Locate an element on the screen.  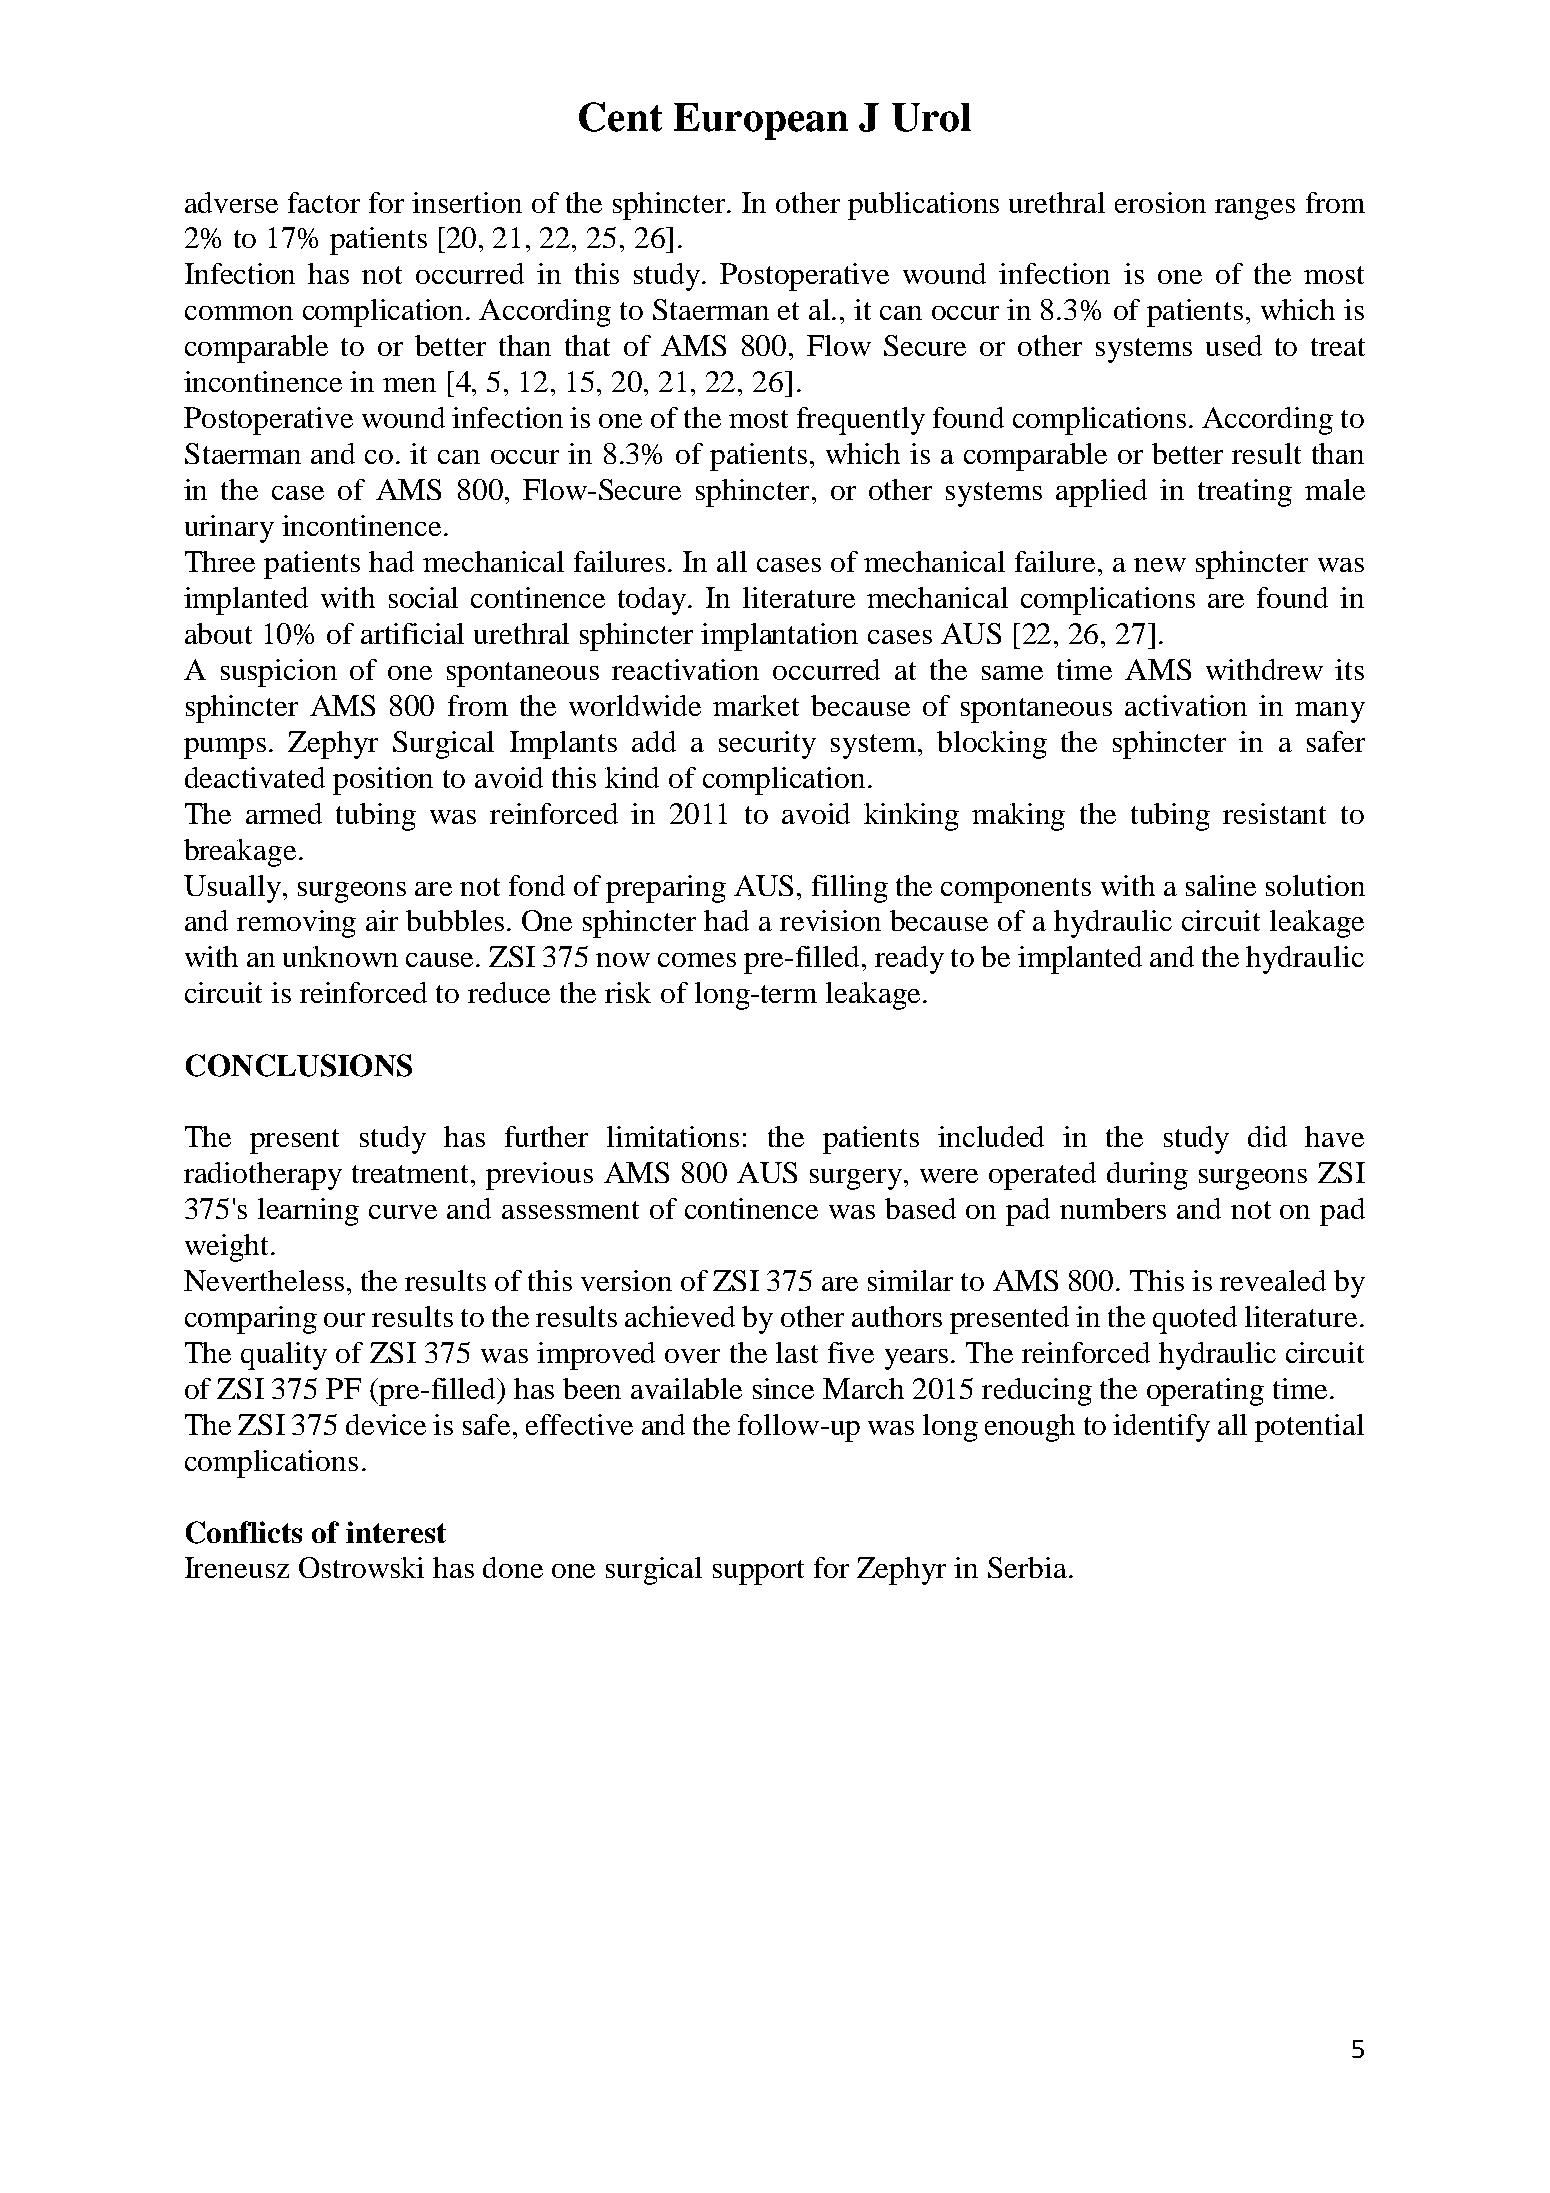
erosion is located at coordinates (1160, 202).
